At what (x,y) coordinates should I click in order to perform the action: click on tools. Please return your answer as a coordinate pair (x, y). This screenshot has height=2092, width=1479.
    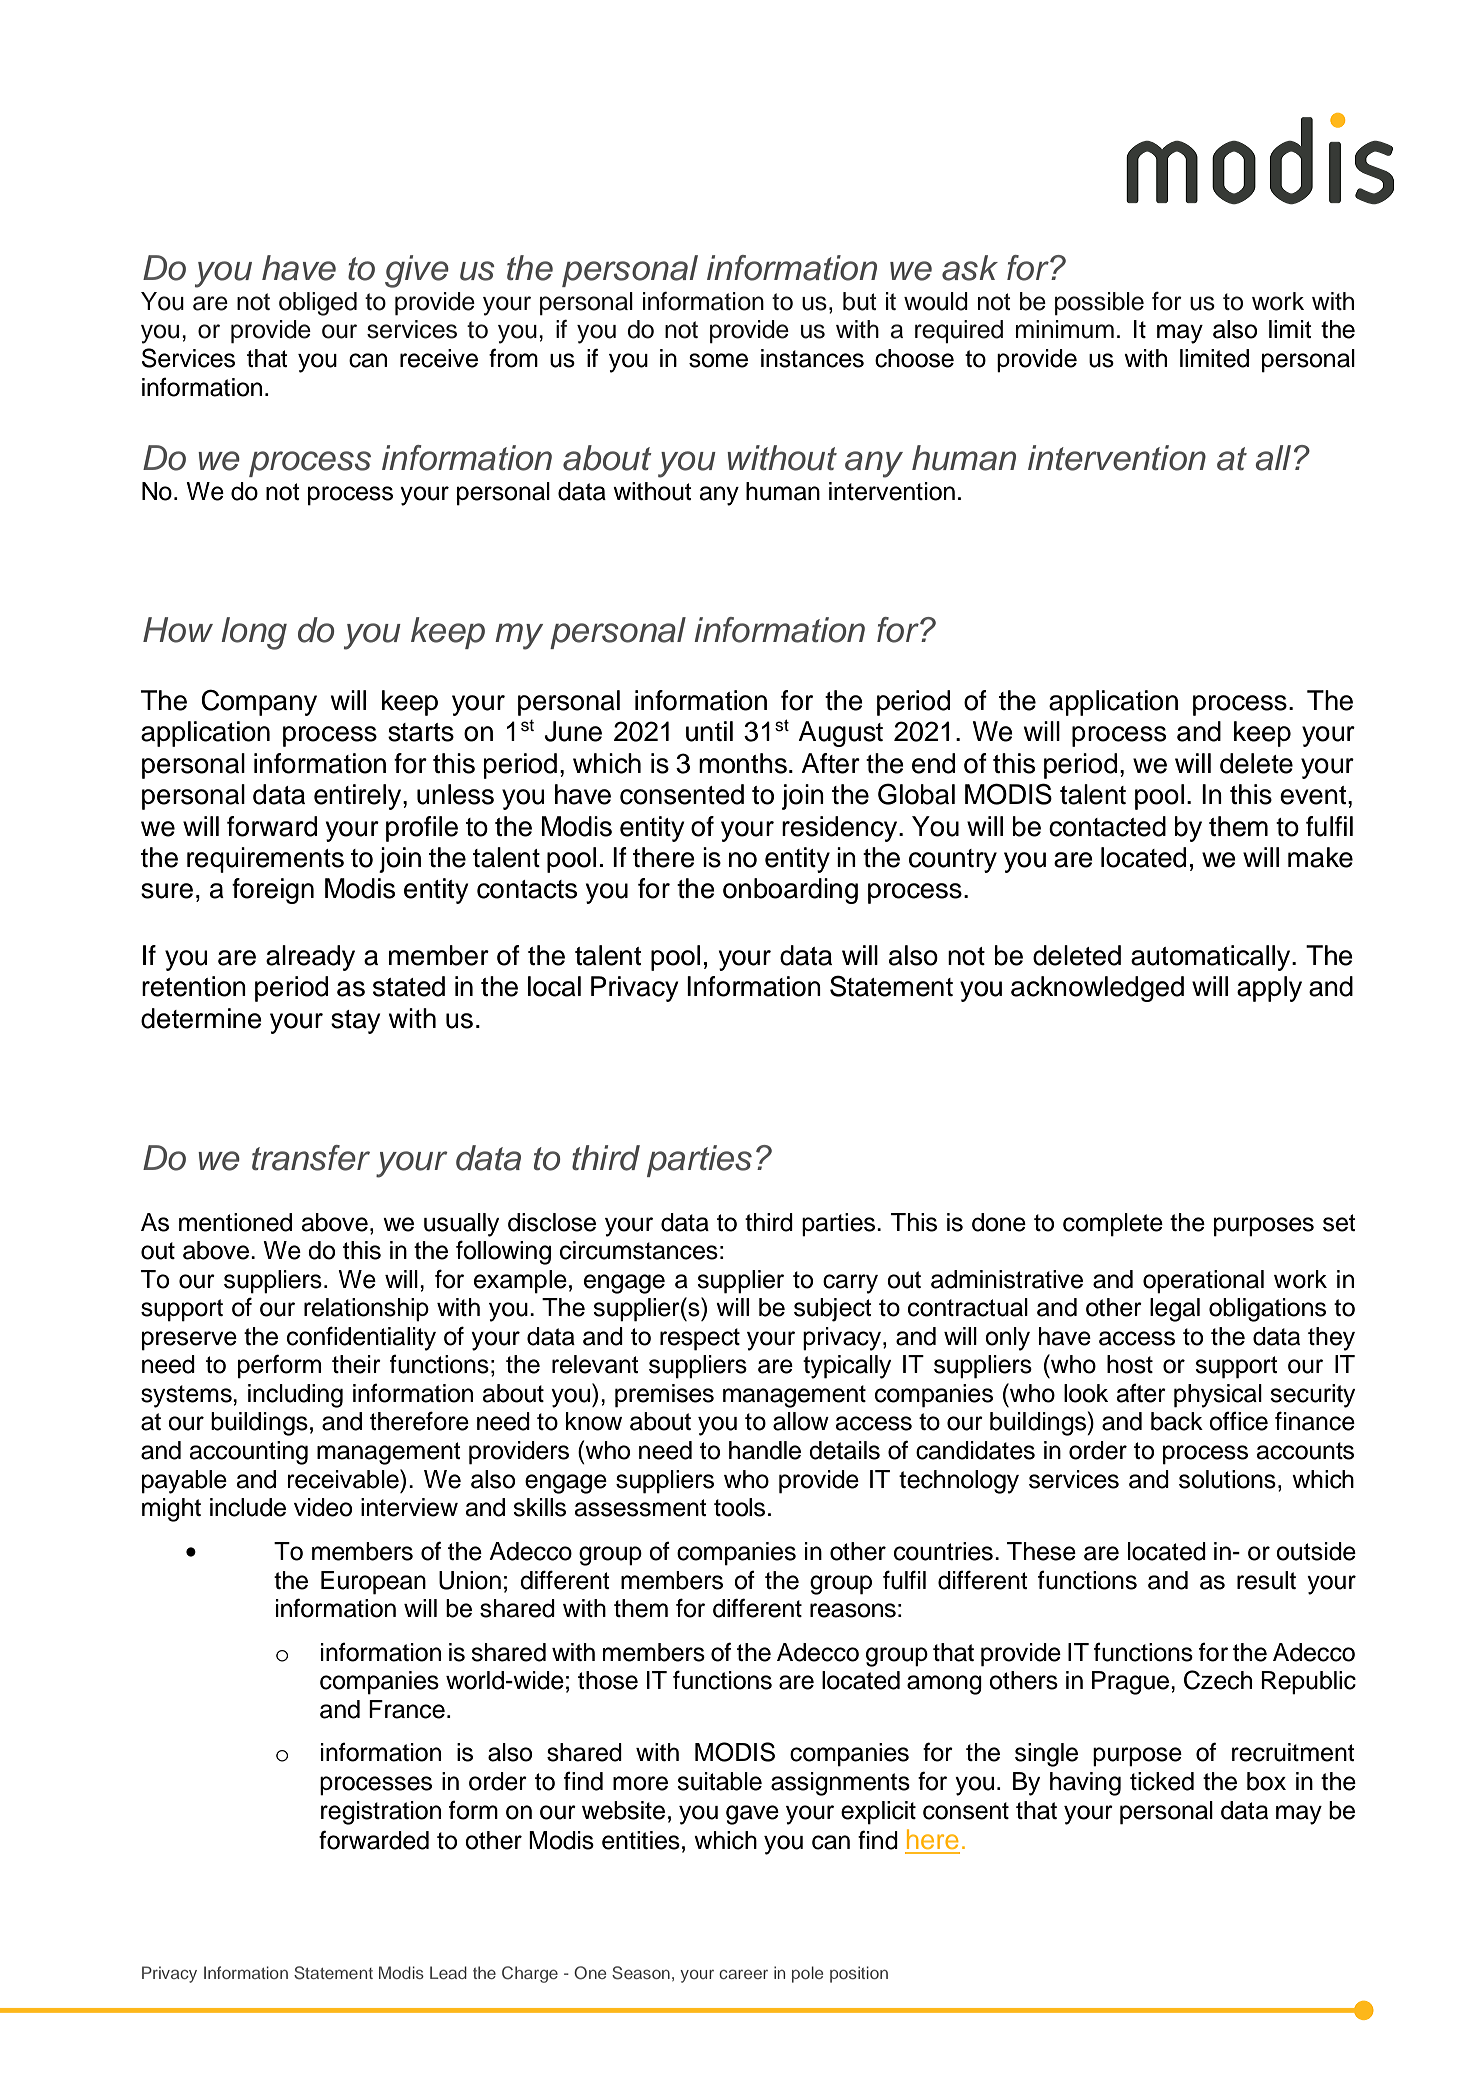
    Looking at the image, I should click on (739, 1507).
